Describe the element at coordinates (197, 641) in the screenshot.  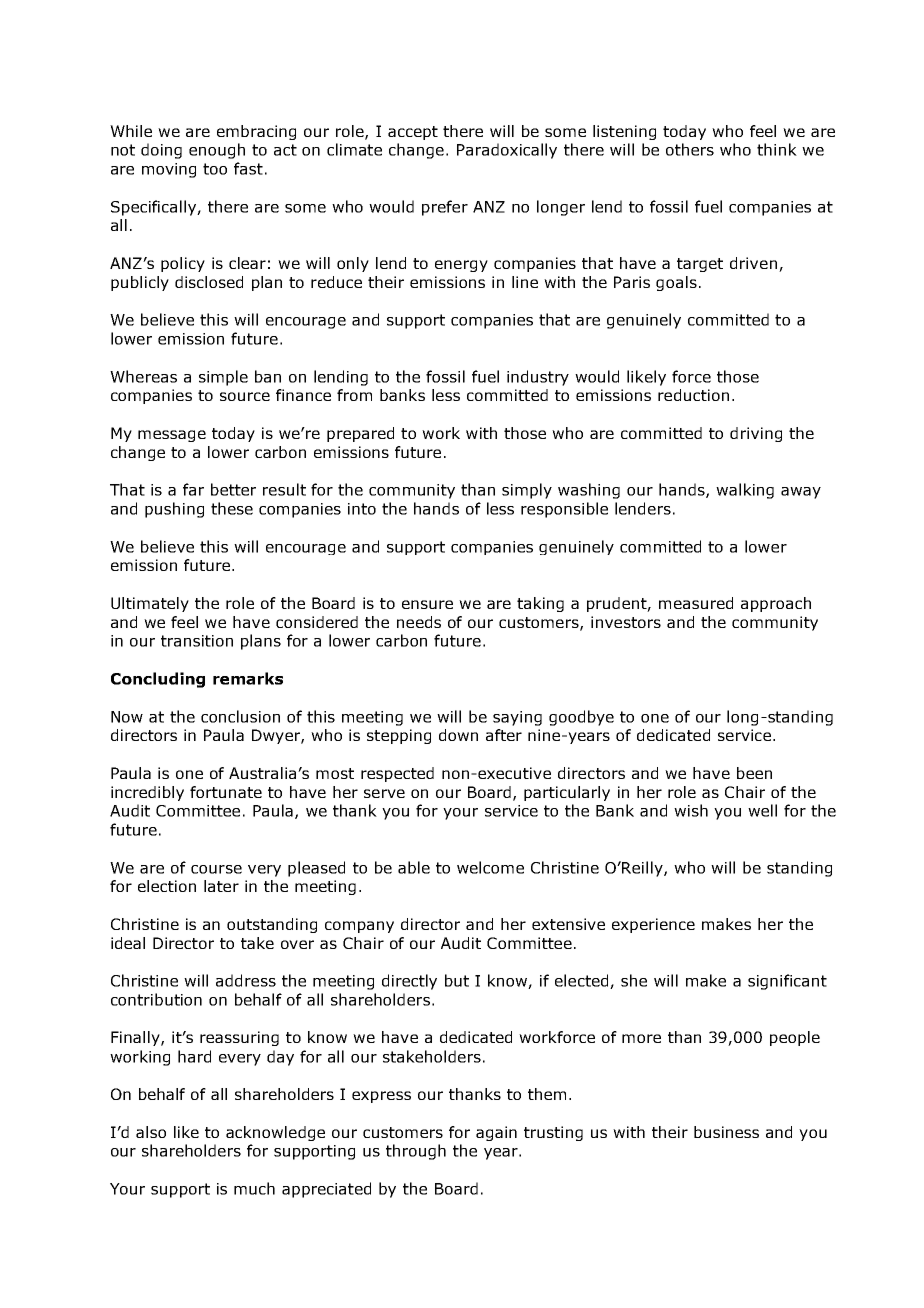
I see `transition` at that location.
